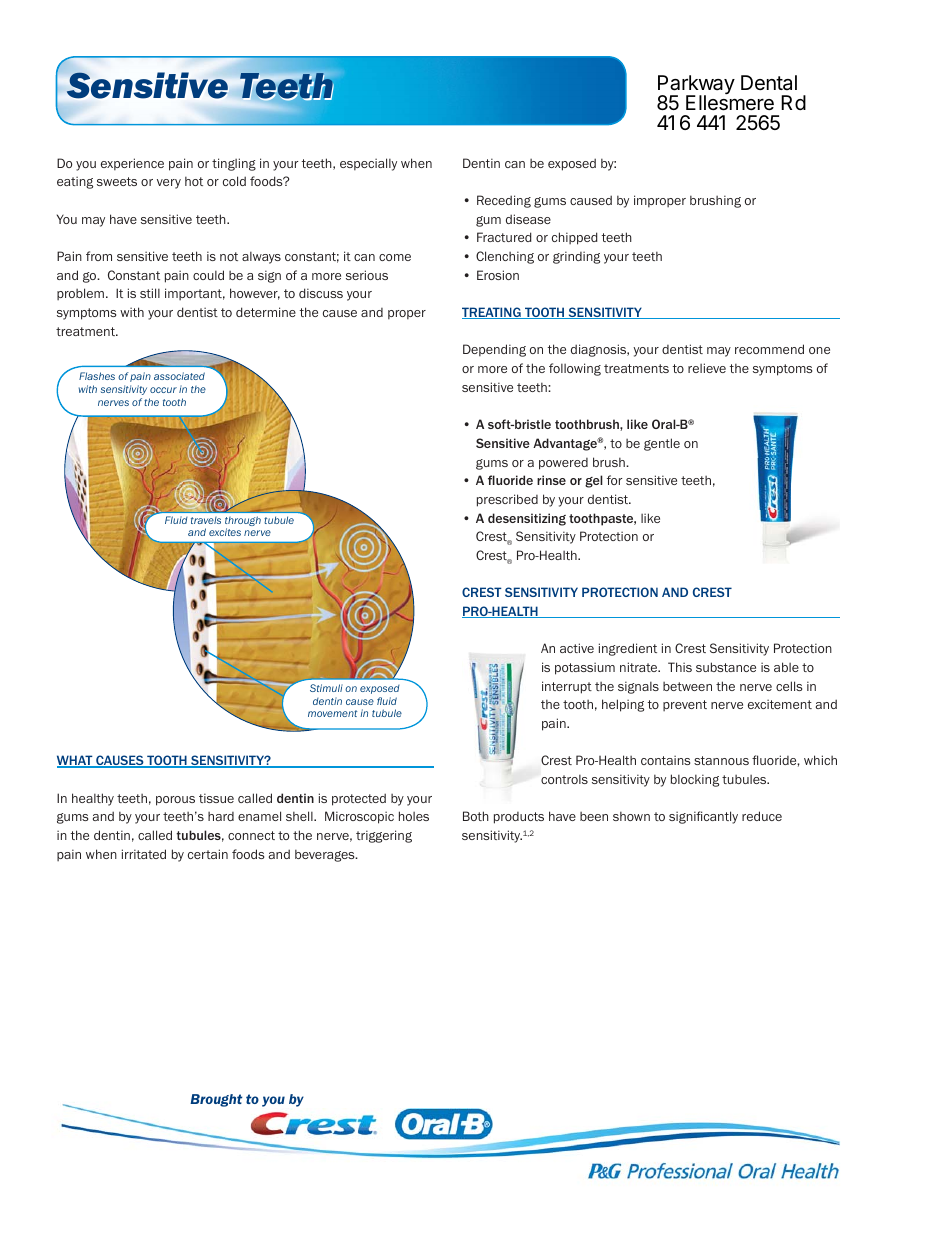 The image size is (952, 1233). What do you see at coordinates (176, 520) in the page?
I see `Fluid` at bounding box center [176, 520].
